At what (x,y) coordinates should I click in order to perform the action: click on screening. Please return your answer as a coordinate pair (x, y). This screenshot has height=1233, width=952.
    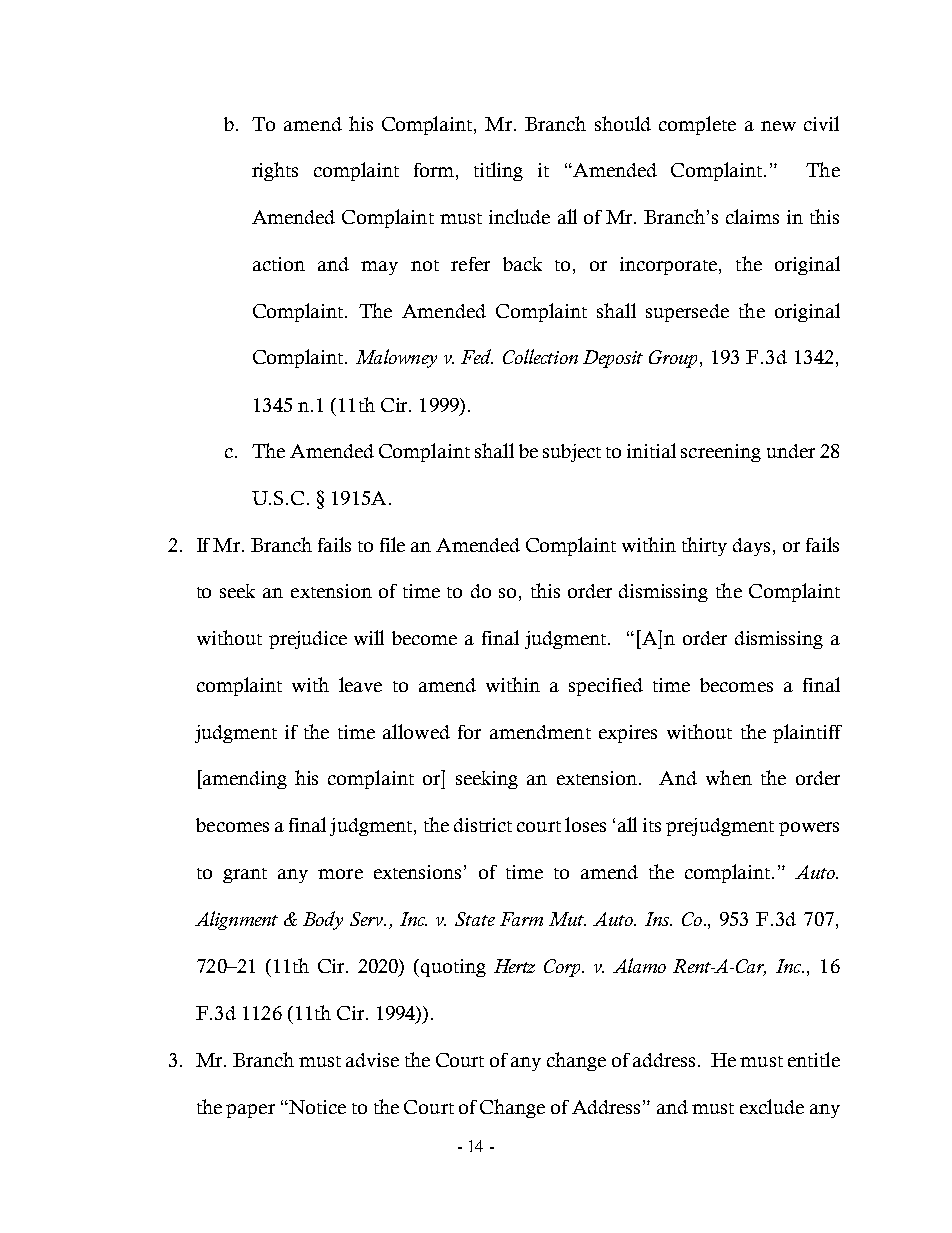
    Looking at the image, I should click on (721, 453).
